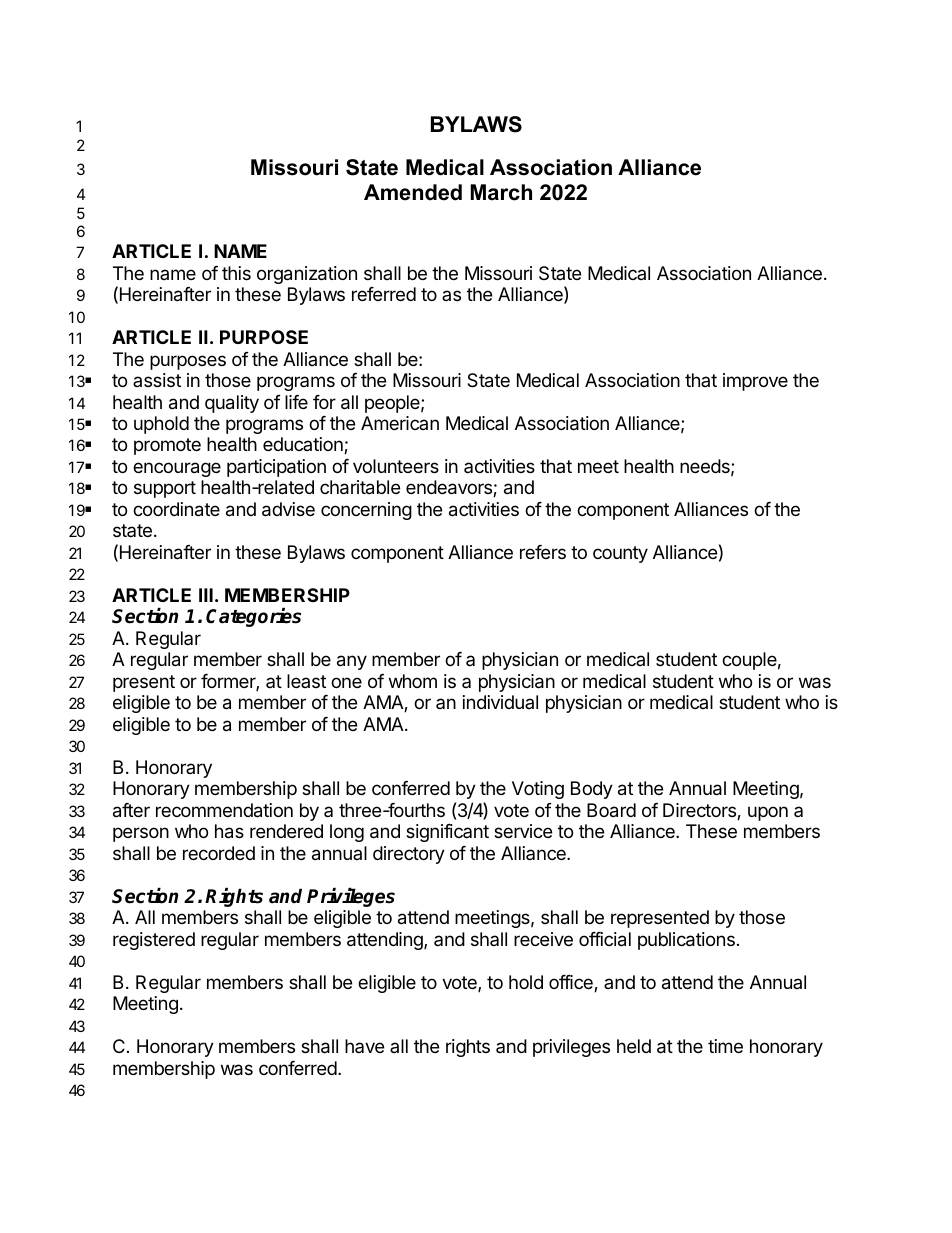  Describe the element at coordinates (501, 192) in the document. I see `March` at that location.
